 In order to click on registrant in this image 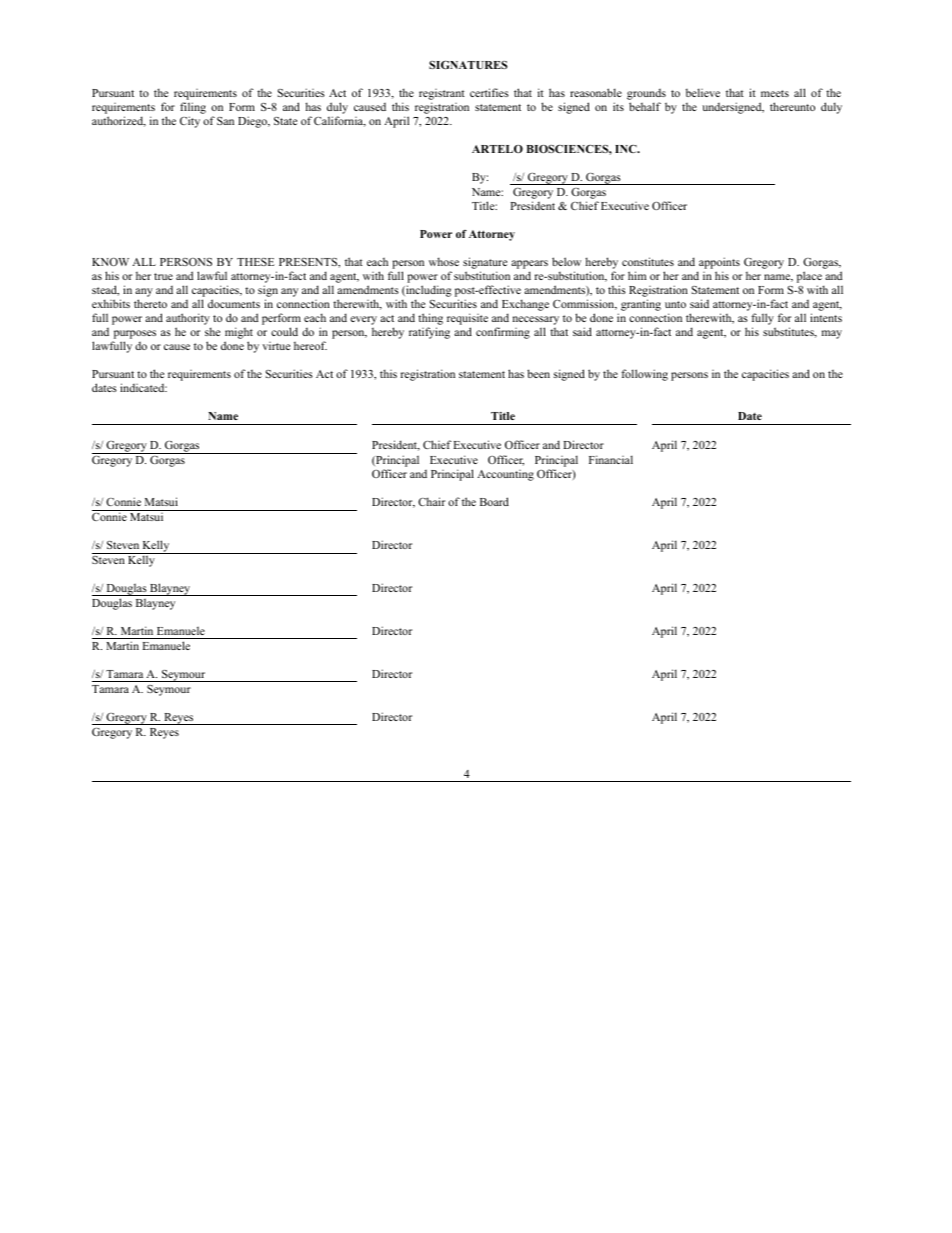, I will do `click(442, 96)`.
